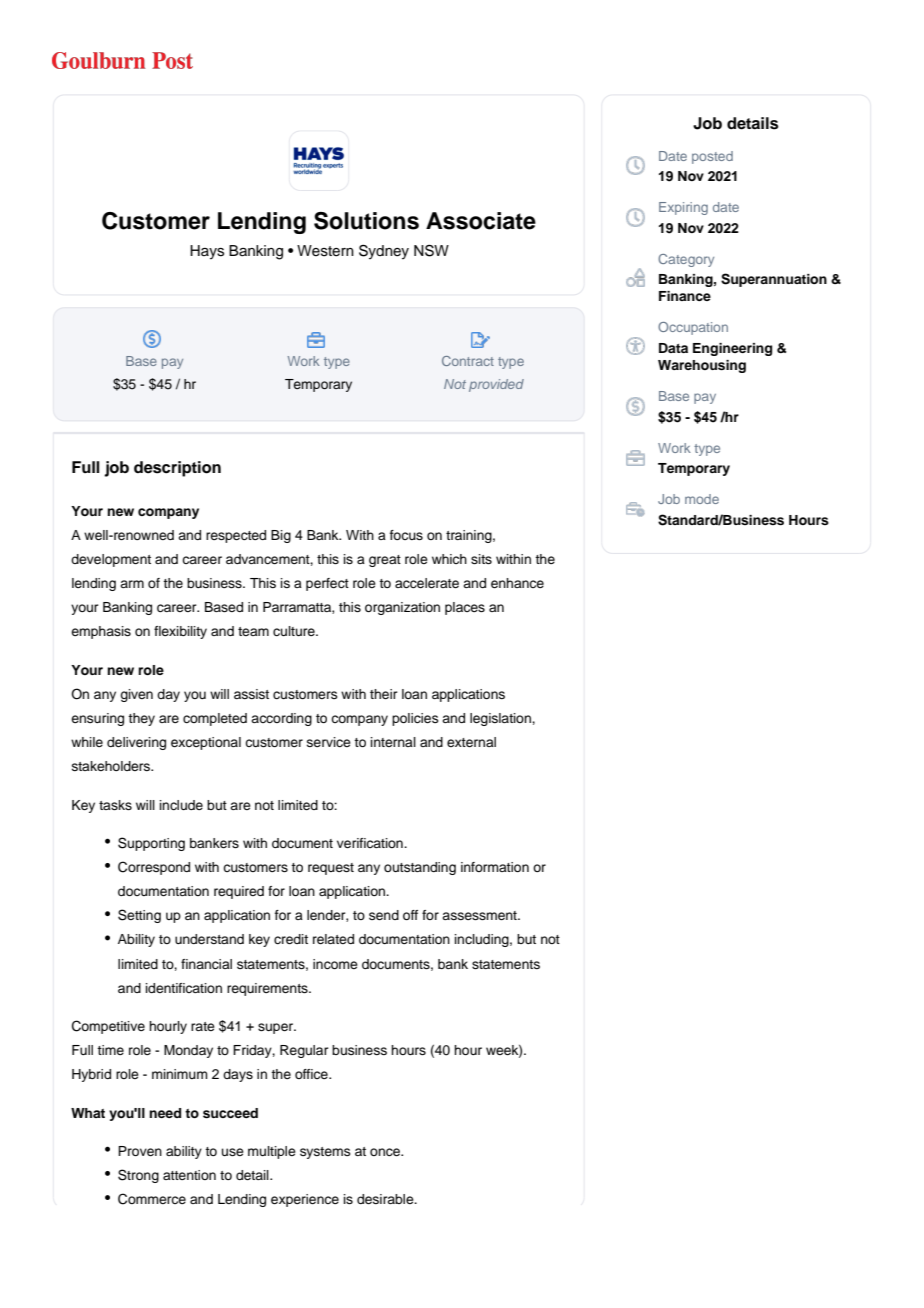 The width and height of the screenshot is (924, 1308). Describe the element at coordinates (189, 1175) in the screenshot. I see `attention` at that location.
